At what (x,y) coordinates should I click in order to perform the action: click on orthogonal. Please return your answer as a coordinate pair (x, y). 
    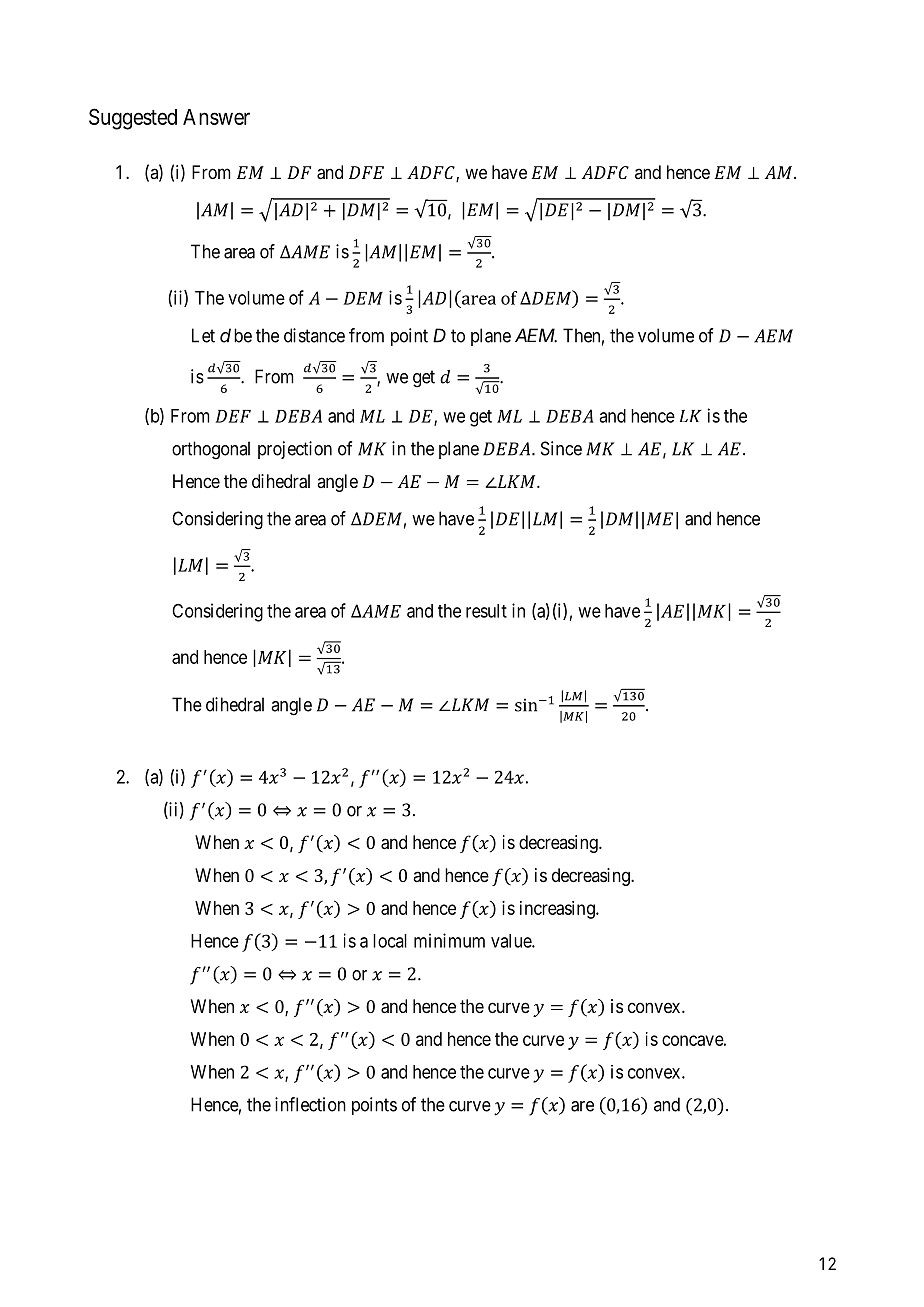
    Looking at the image, I should click on (211, 450).
